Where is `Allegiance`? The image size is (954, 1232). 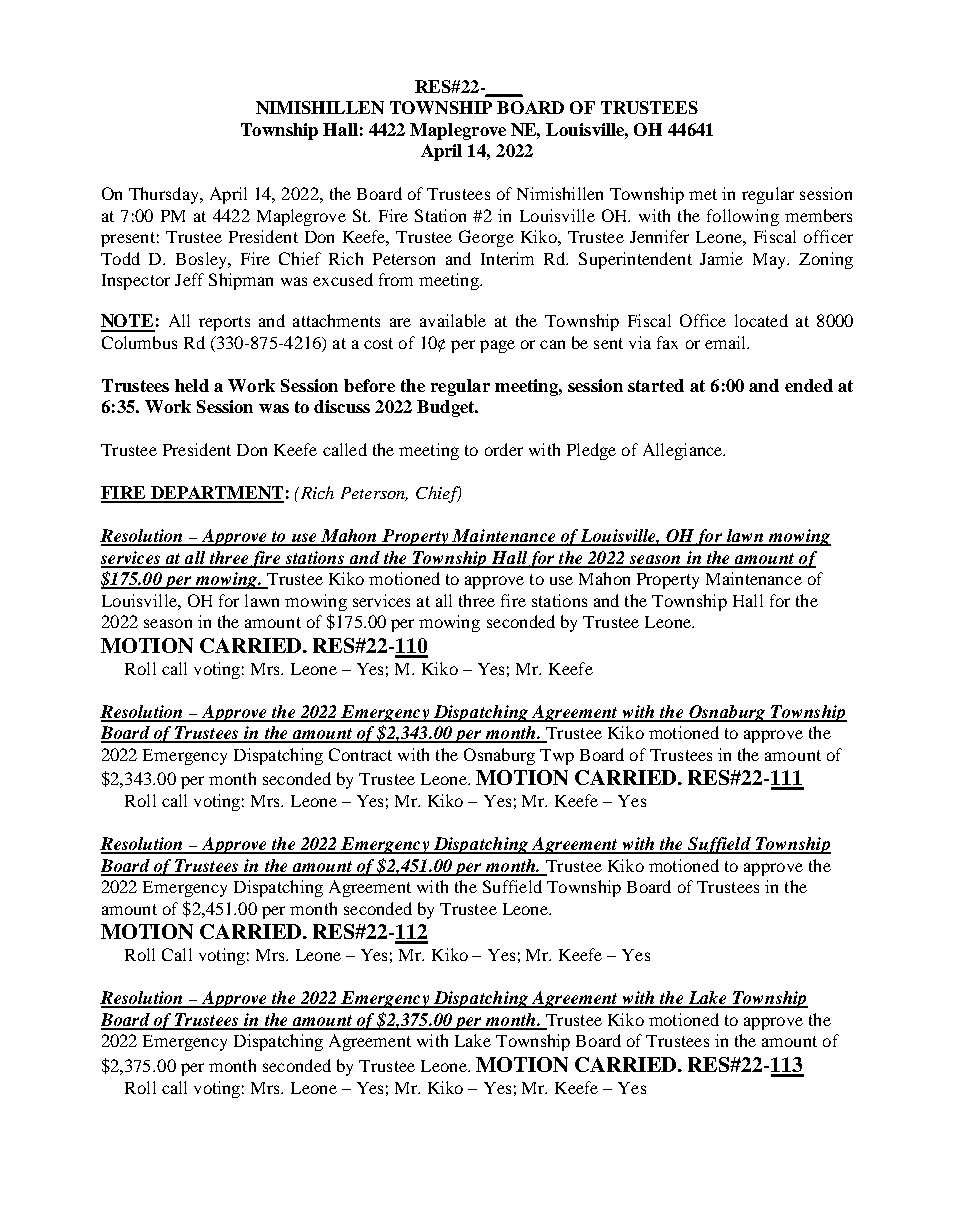
Allegiance is located at coordinates (684, 451).
